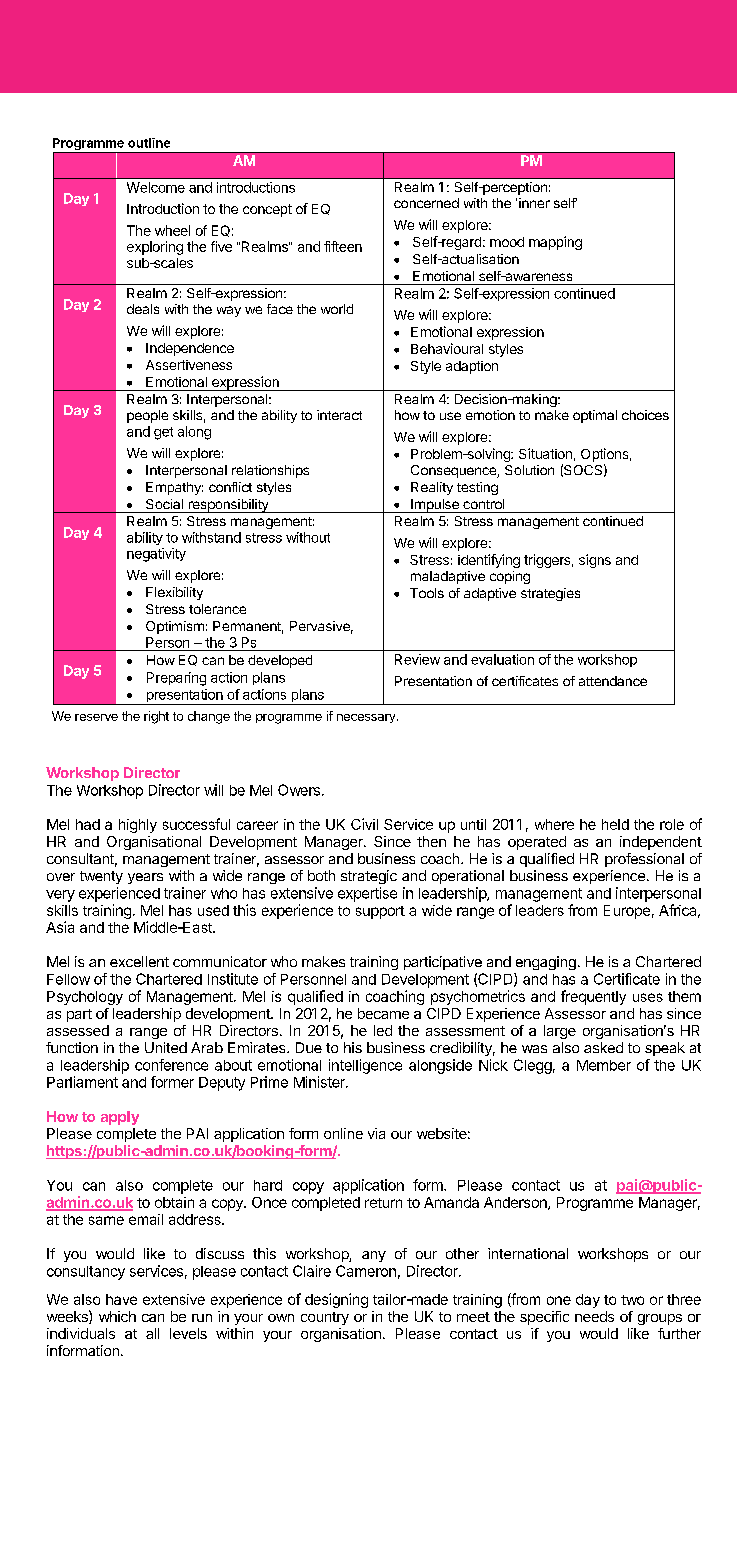 This screenshot has height=1568, width=737. I want to click on right, so click(156, 717).
